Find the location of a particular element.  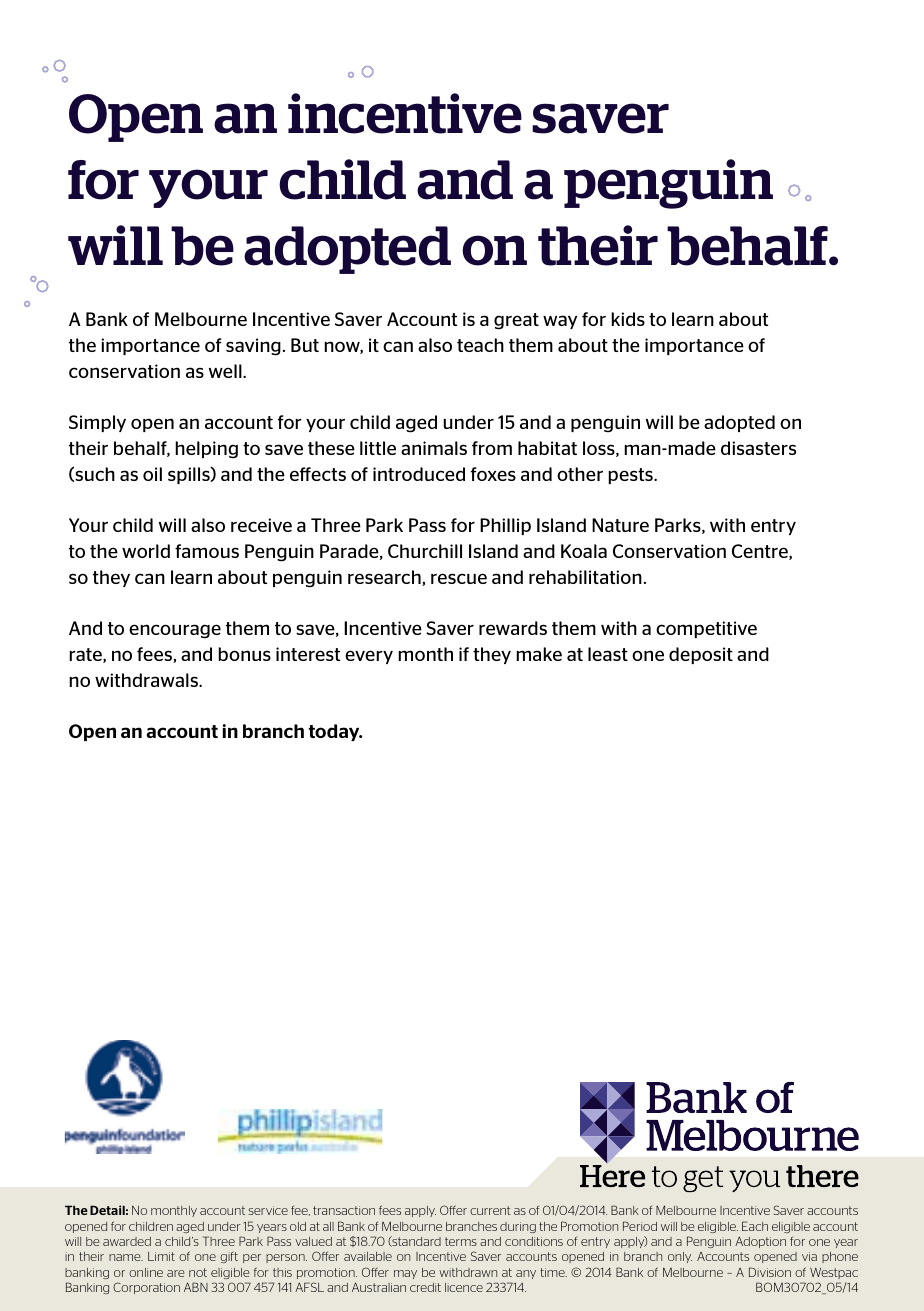

Adoption is located at coordinates (760, 1242).
